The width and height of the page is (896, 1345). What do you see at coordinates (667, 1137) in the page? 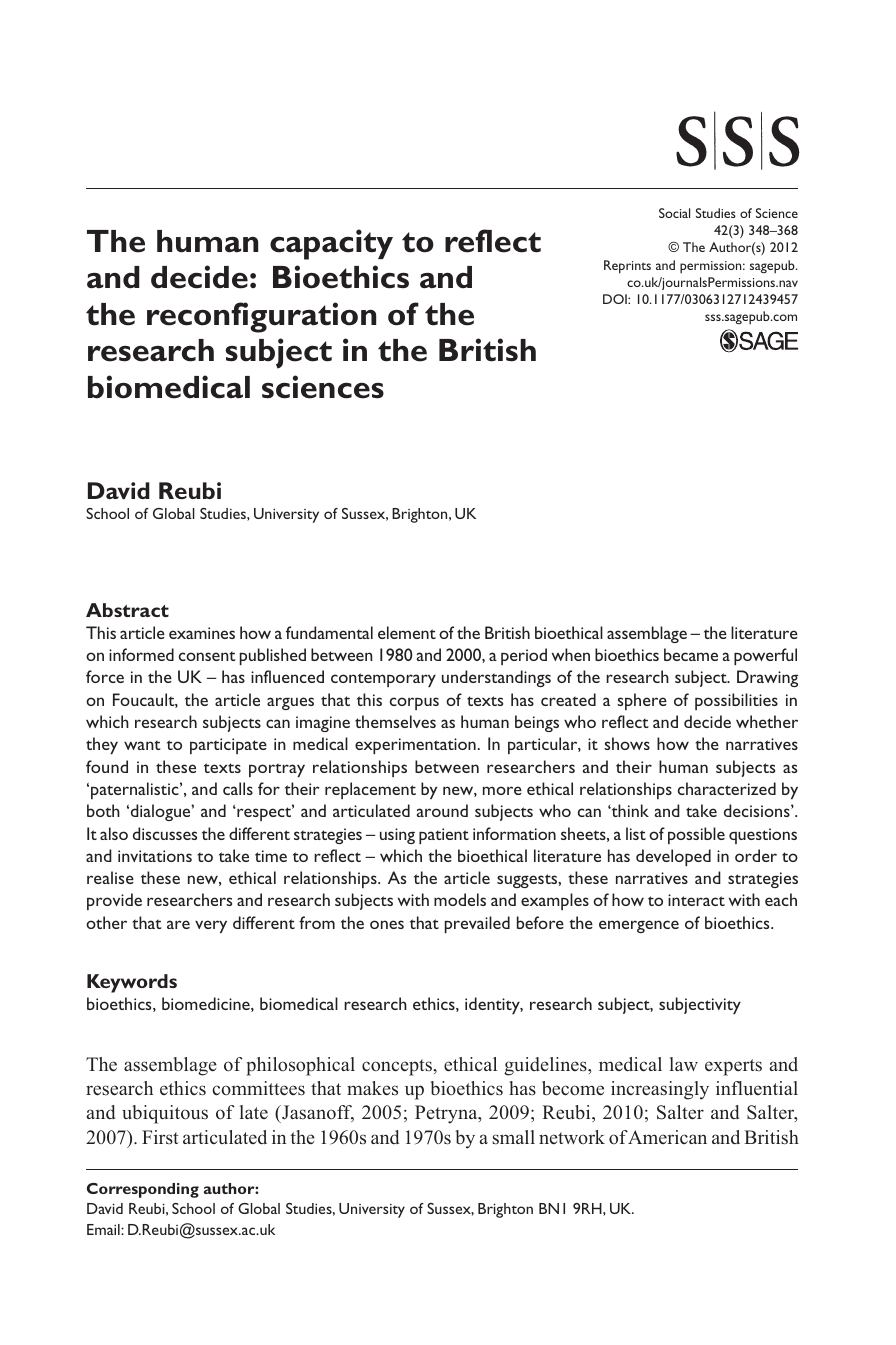
I see `American` at bounding box center [667, 1137].
